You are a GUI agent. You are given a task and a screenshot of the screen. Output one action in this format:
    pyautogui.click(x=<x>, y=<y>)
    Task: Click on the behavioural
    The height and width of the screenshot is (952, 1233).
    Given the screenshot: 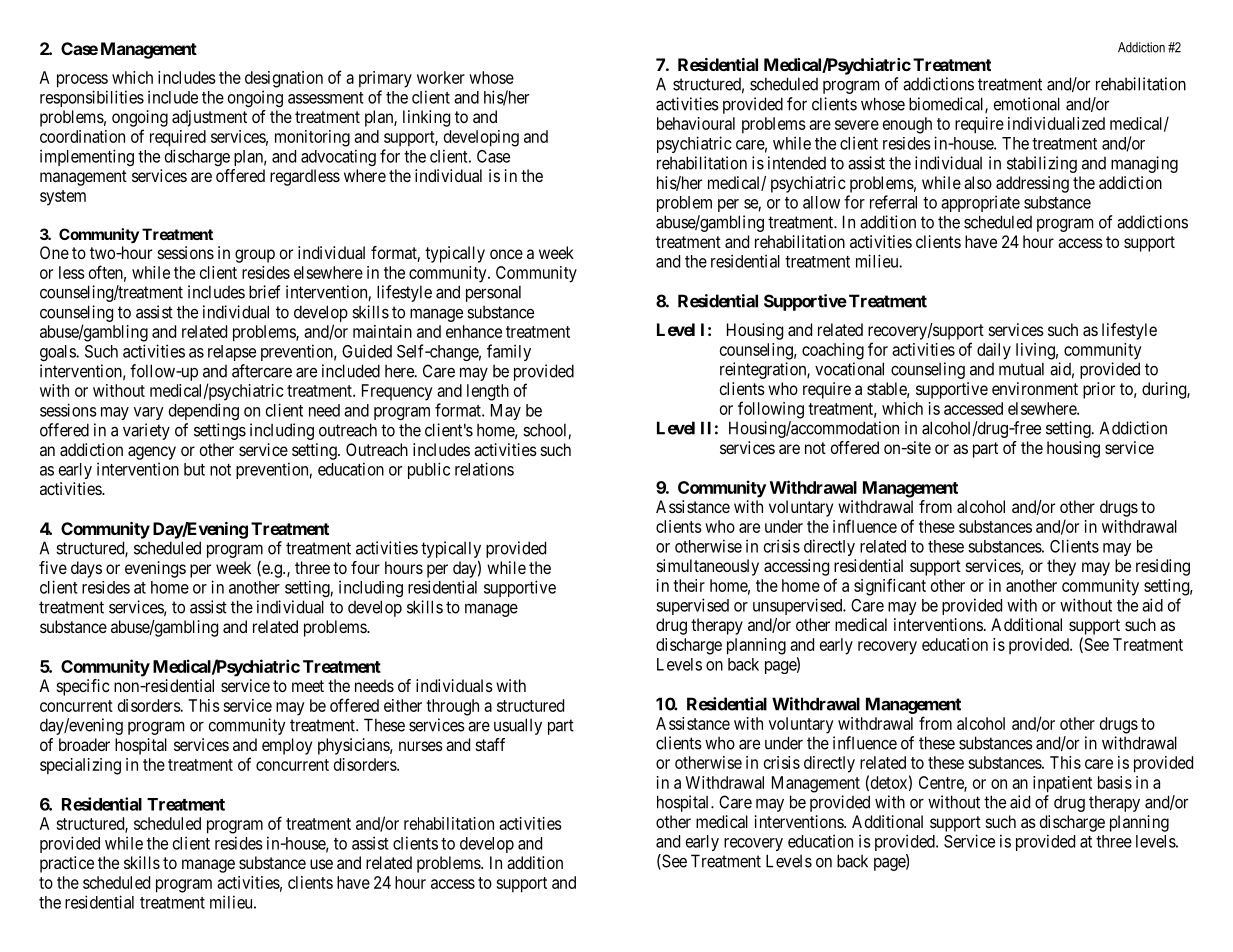 What is the action you would take?
    pyautogui.click(x=696, y=123)
